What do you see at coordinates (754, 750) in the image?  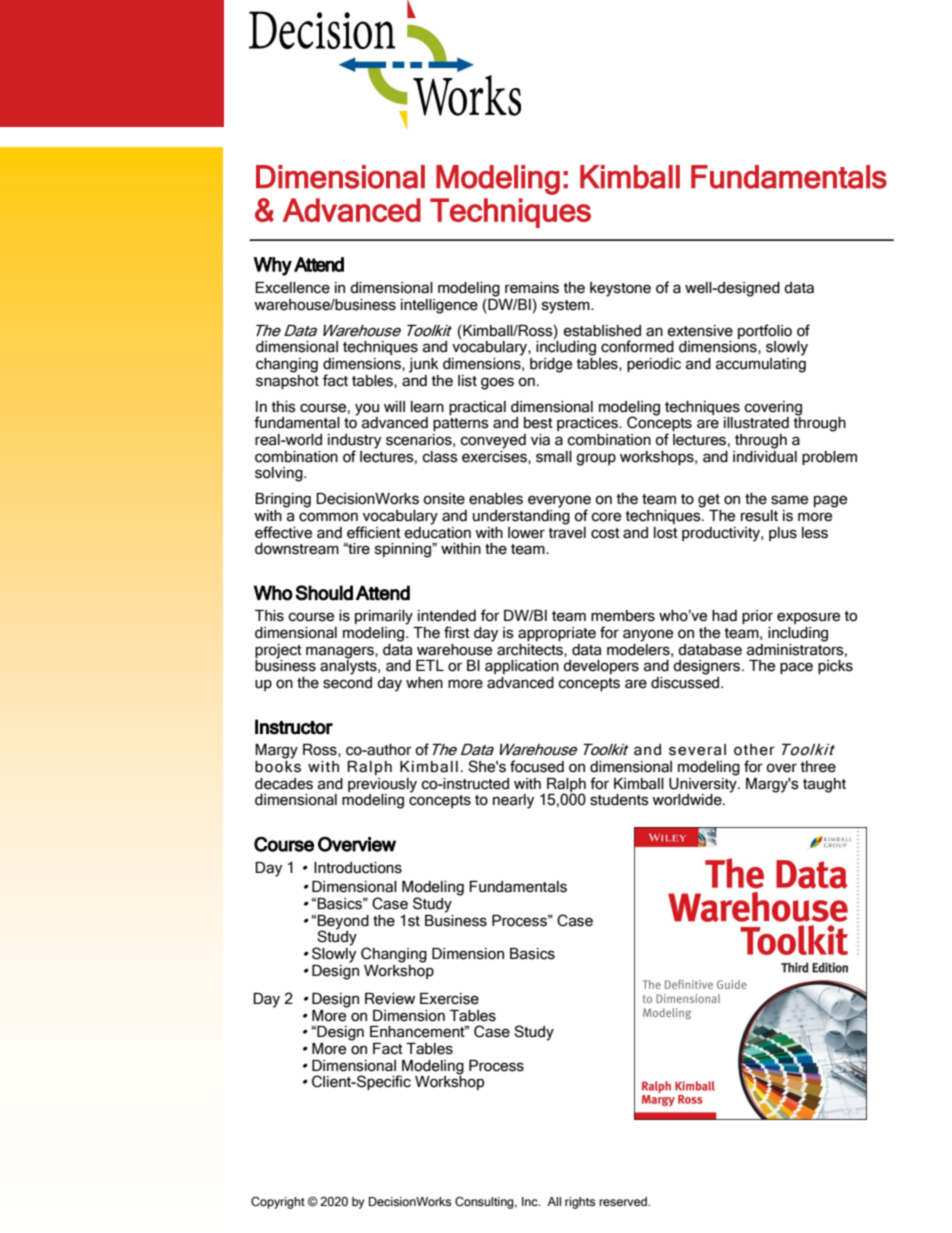 I see `other` at bounding box center [754, 750].
